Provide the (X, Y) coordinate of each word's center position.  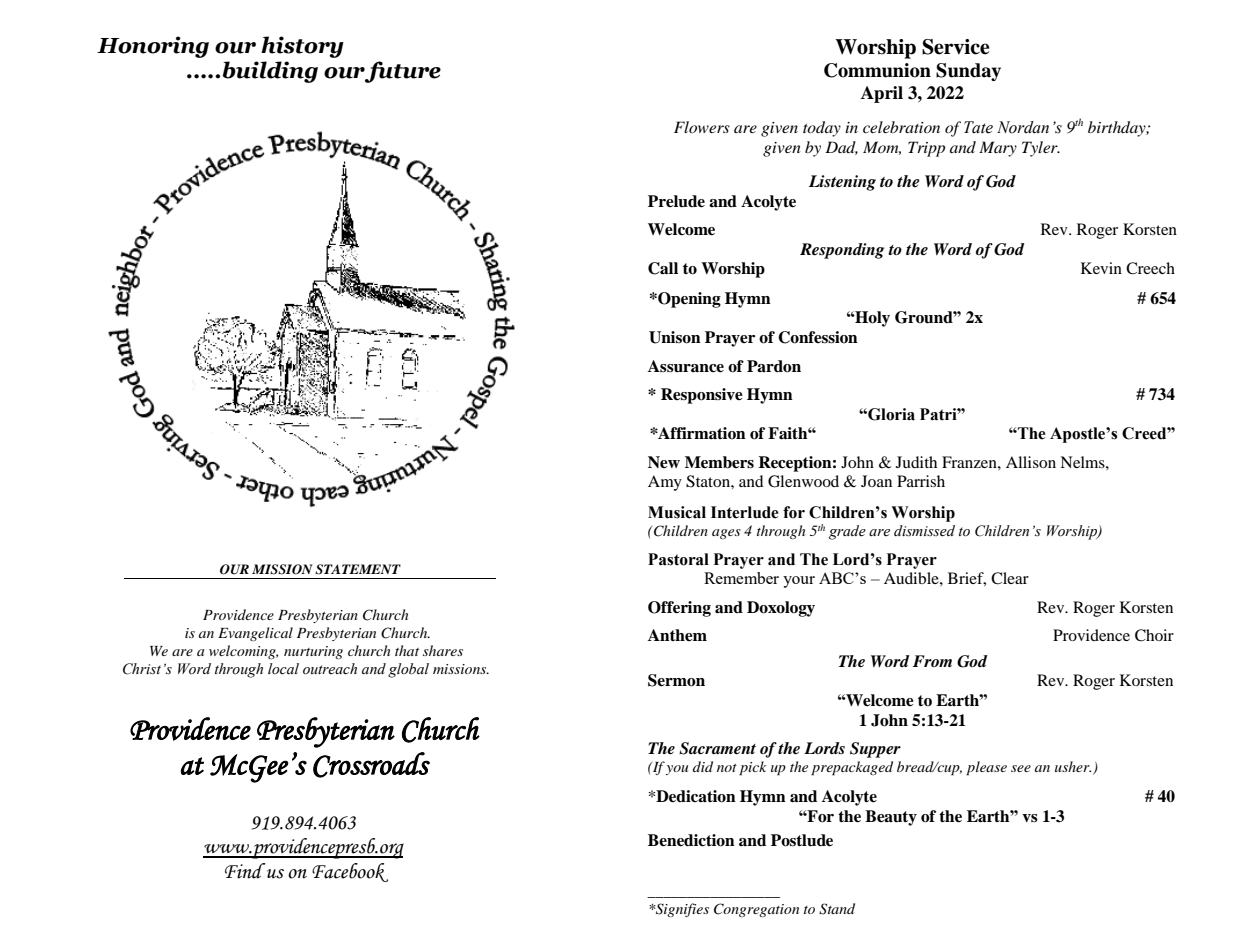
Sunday (968, 72)
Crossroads (371, 765)
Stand (837, 909)
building (270, 72)
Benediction (691, 840)
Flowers (702, 127)
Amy (665, 483)
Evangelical (255, 634)
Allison (1031, 462)
